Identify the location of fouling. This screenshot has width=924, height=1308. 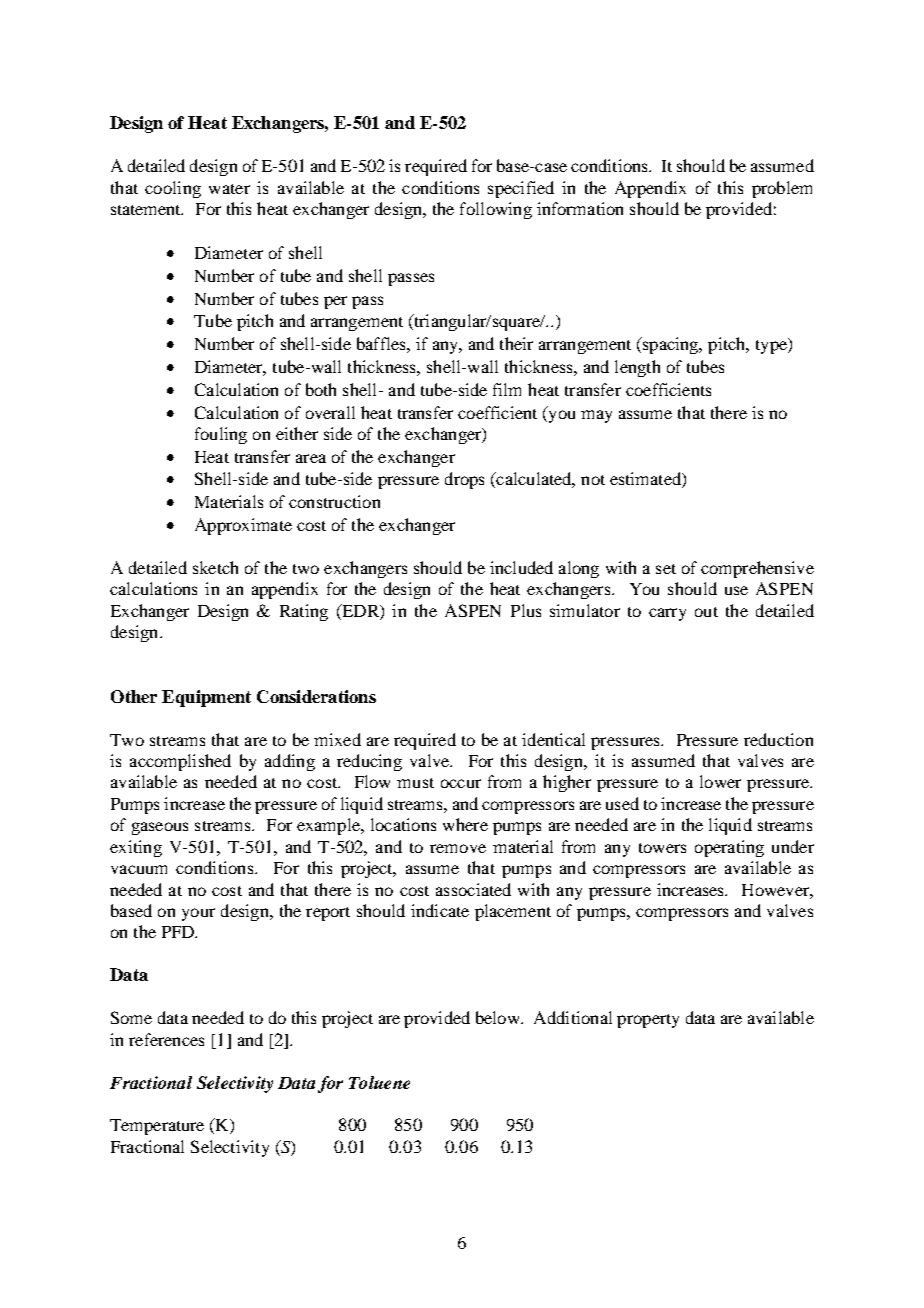
(221, 435).
